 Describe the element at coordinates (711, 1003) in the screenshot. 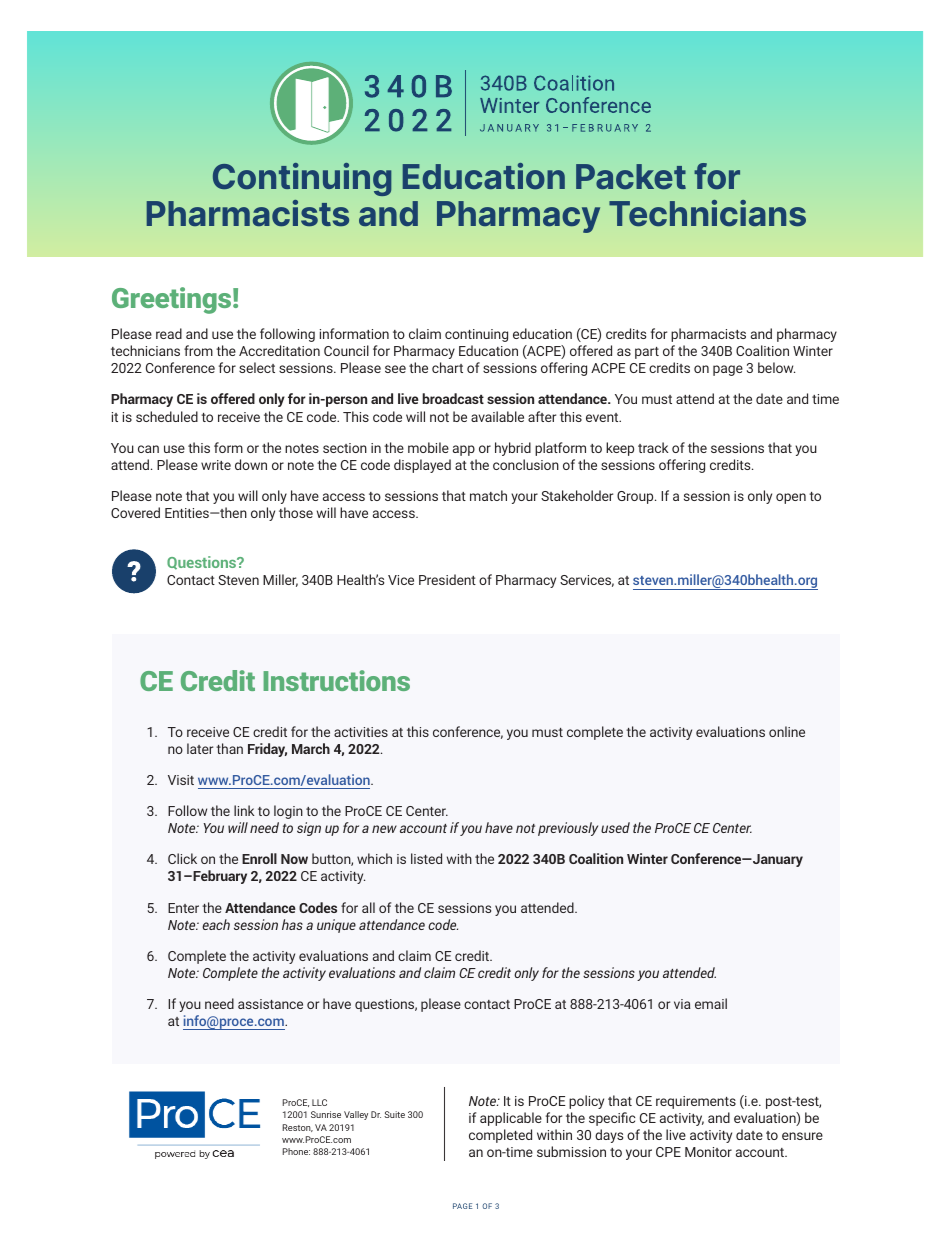

I see `email` at that location.
